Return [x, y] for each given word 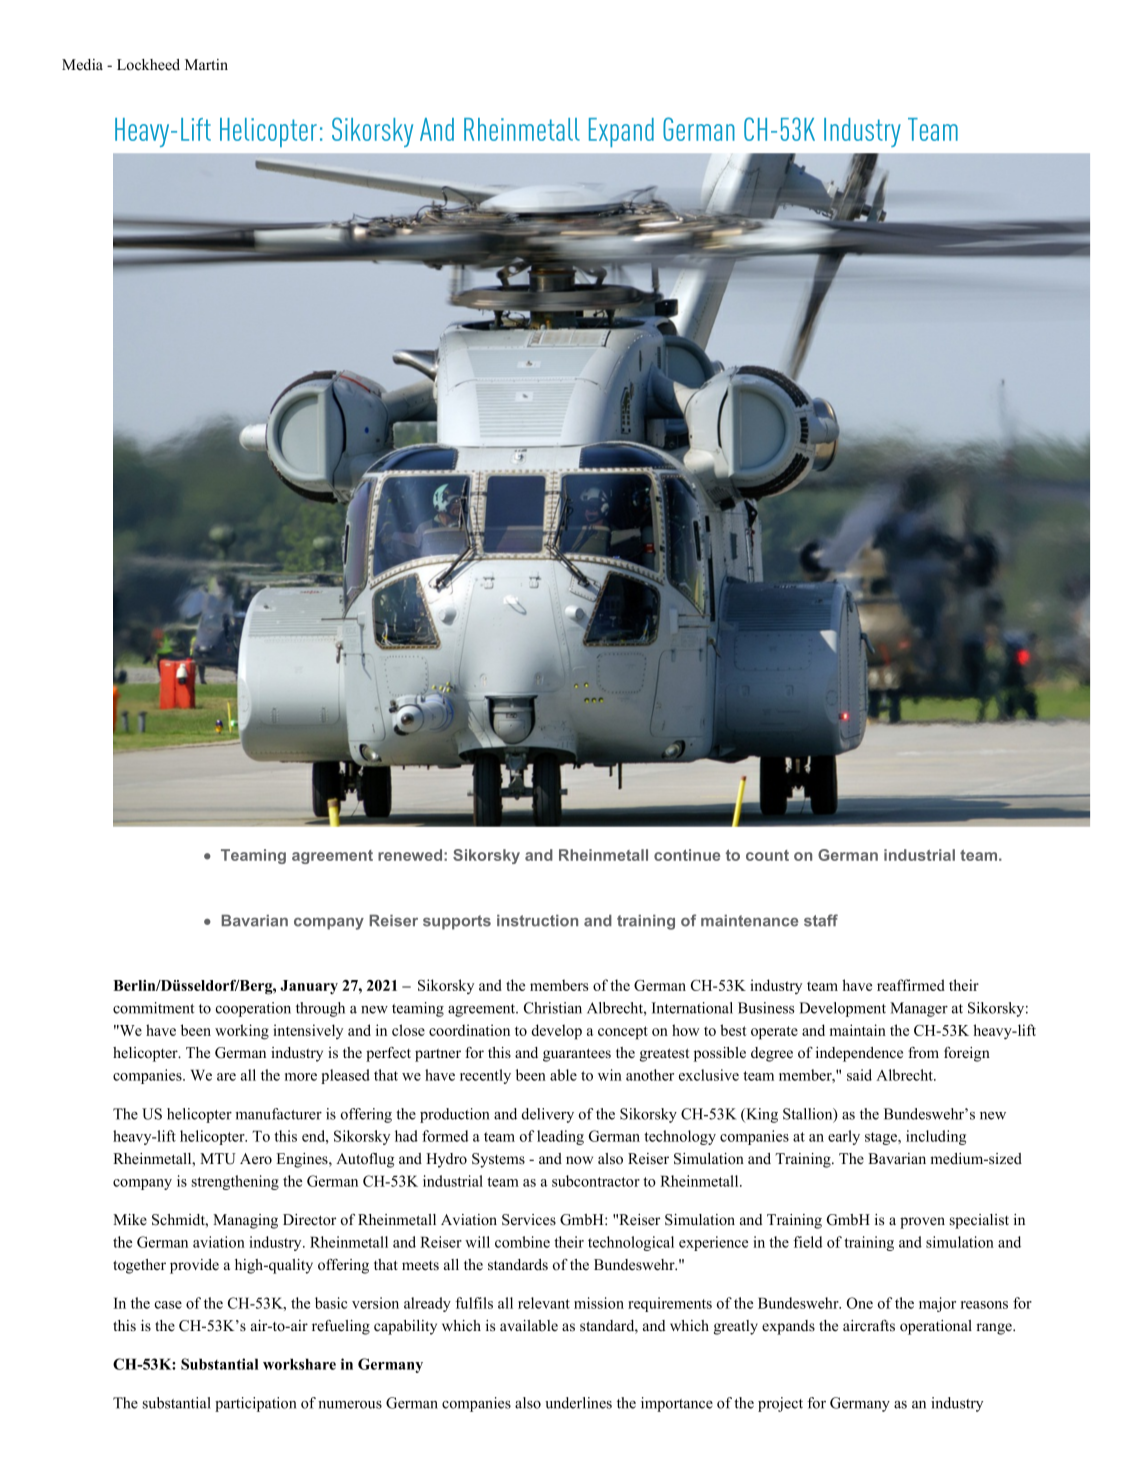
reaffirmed [911, 985]
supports [457, 922]
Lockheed [148, 65]
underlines [578, 1403]
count [767, 855]
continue [687, 855]
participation [255, 1404]
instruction [537, 920]
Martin [206, 64]
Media [82, 64]
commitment [153, 1008]
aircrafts [869, 1326]
